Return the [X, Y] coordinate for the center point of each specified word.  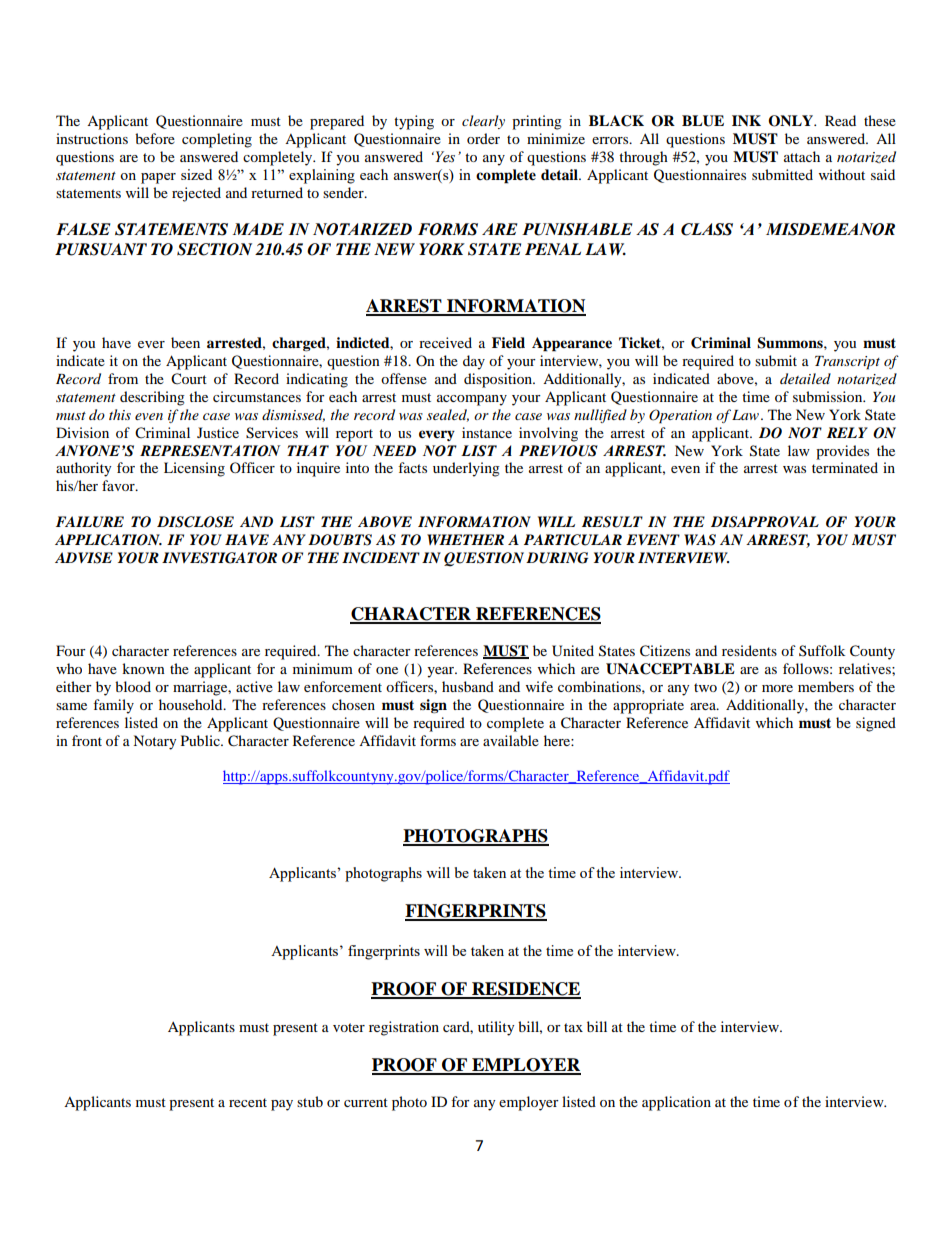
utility [496, 1028]
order [483, 138]
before [155, 138]
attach [802, 156]
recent [248, 1102]
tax [573, 1027]
